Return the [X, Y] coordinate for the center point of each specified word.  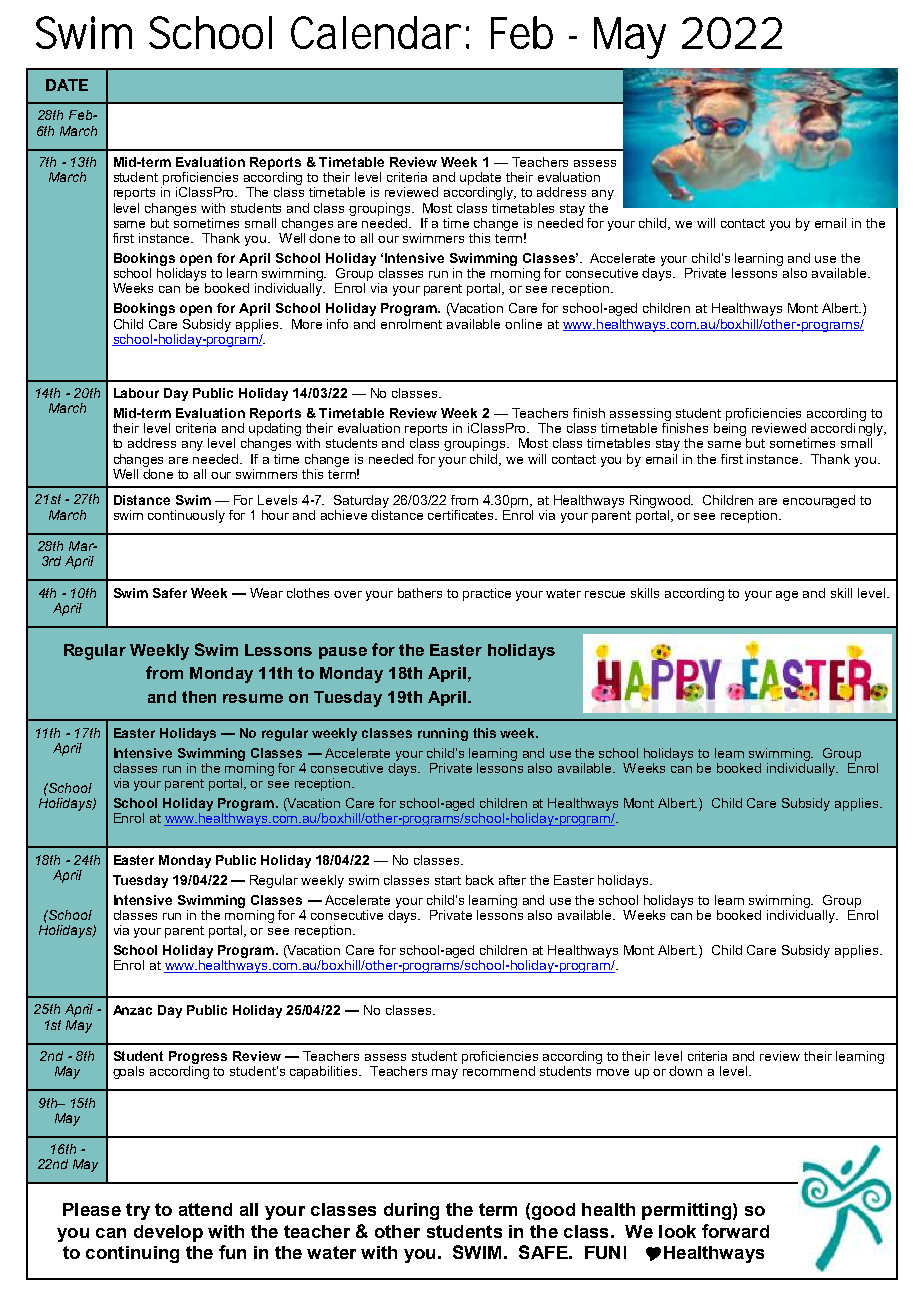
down [685, 1071]
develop [168, 1233]
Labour [136, 393]
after [512, 880]
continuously [186, 516]
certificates [462, 515]
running [443, 734]
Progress [198, 1059]
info [337, 324]
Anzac [132, 1010]
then [199, 697]
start [448, 880]
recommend [499, 1071]
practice [487, 594]
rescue [605, 594]
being [730, 431]
